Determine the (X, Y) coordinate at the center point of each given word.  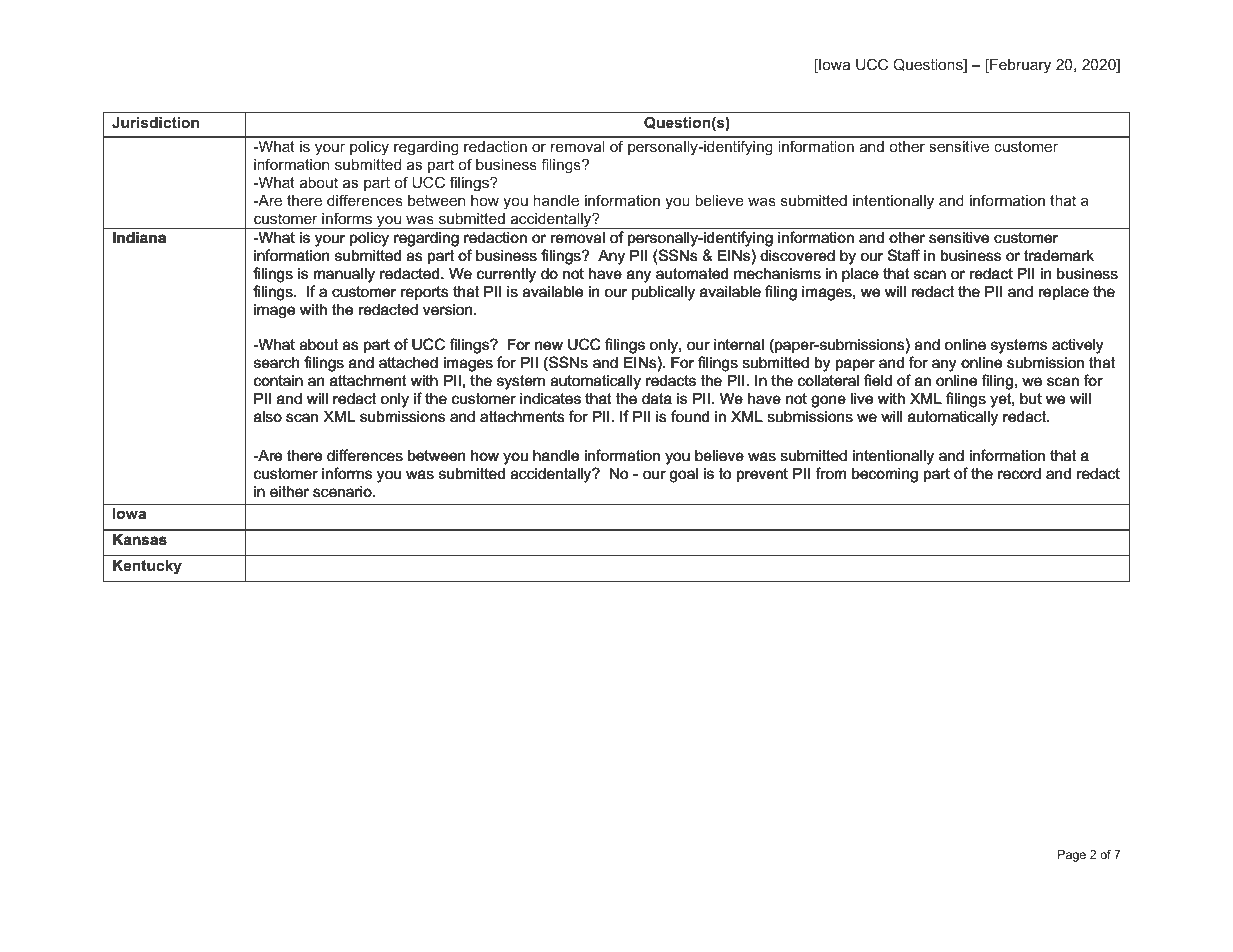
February (1019, 66)
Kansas (140, 539)
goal (684, 475)
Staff (904, 255)
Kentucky (147, 567)
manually (344, 275)
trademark (1059, 255)
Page (1072, 856)
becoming (885, 475)
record (1019, 473)
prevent (762, 475)
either (289, 491)
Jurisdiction (155, 122)
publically (663, 293)
